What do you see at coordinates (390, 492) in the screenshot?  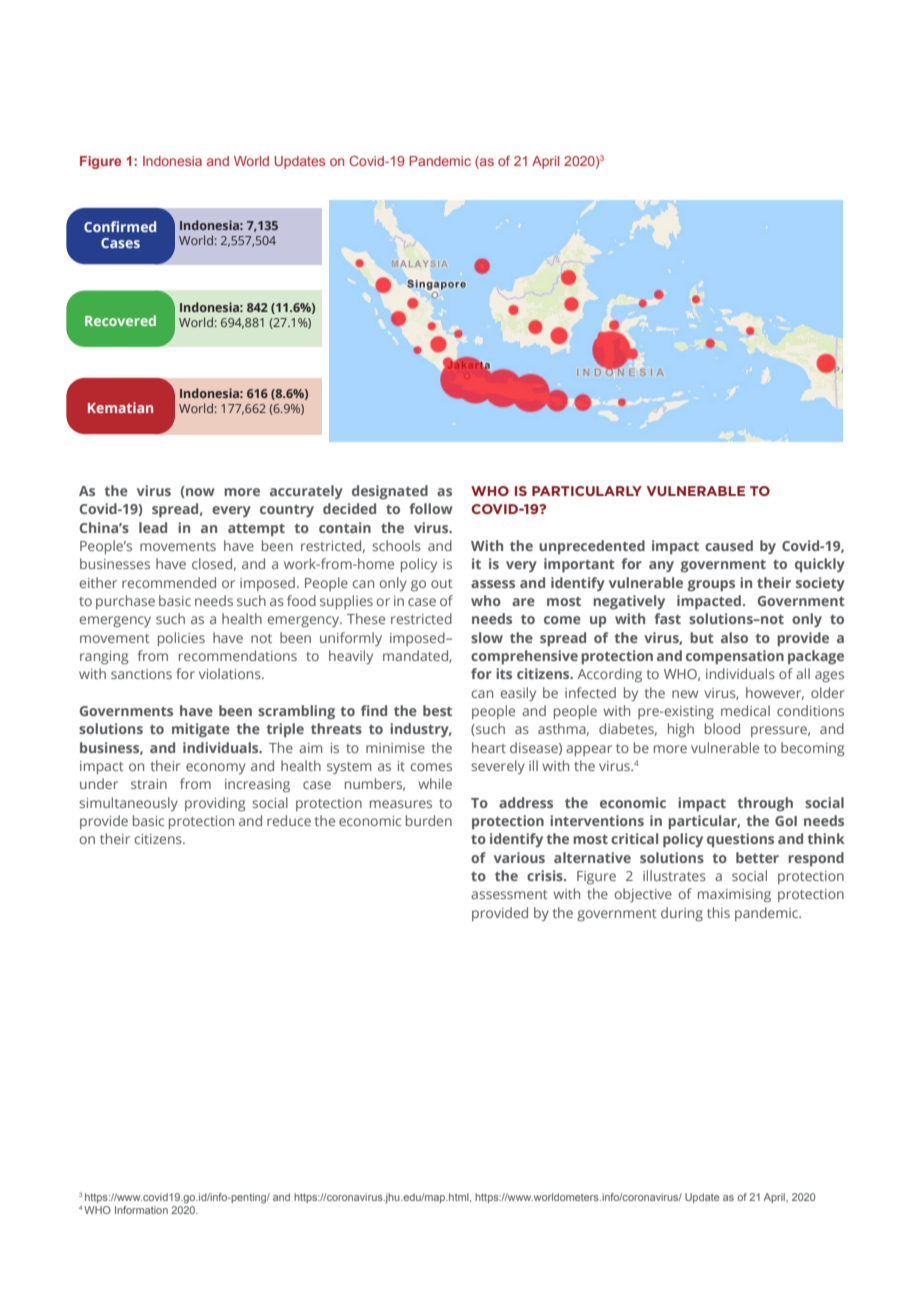 I see `designated` at bounding box center [390, 492].
